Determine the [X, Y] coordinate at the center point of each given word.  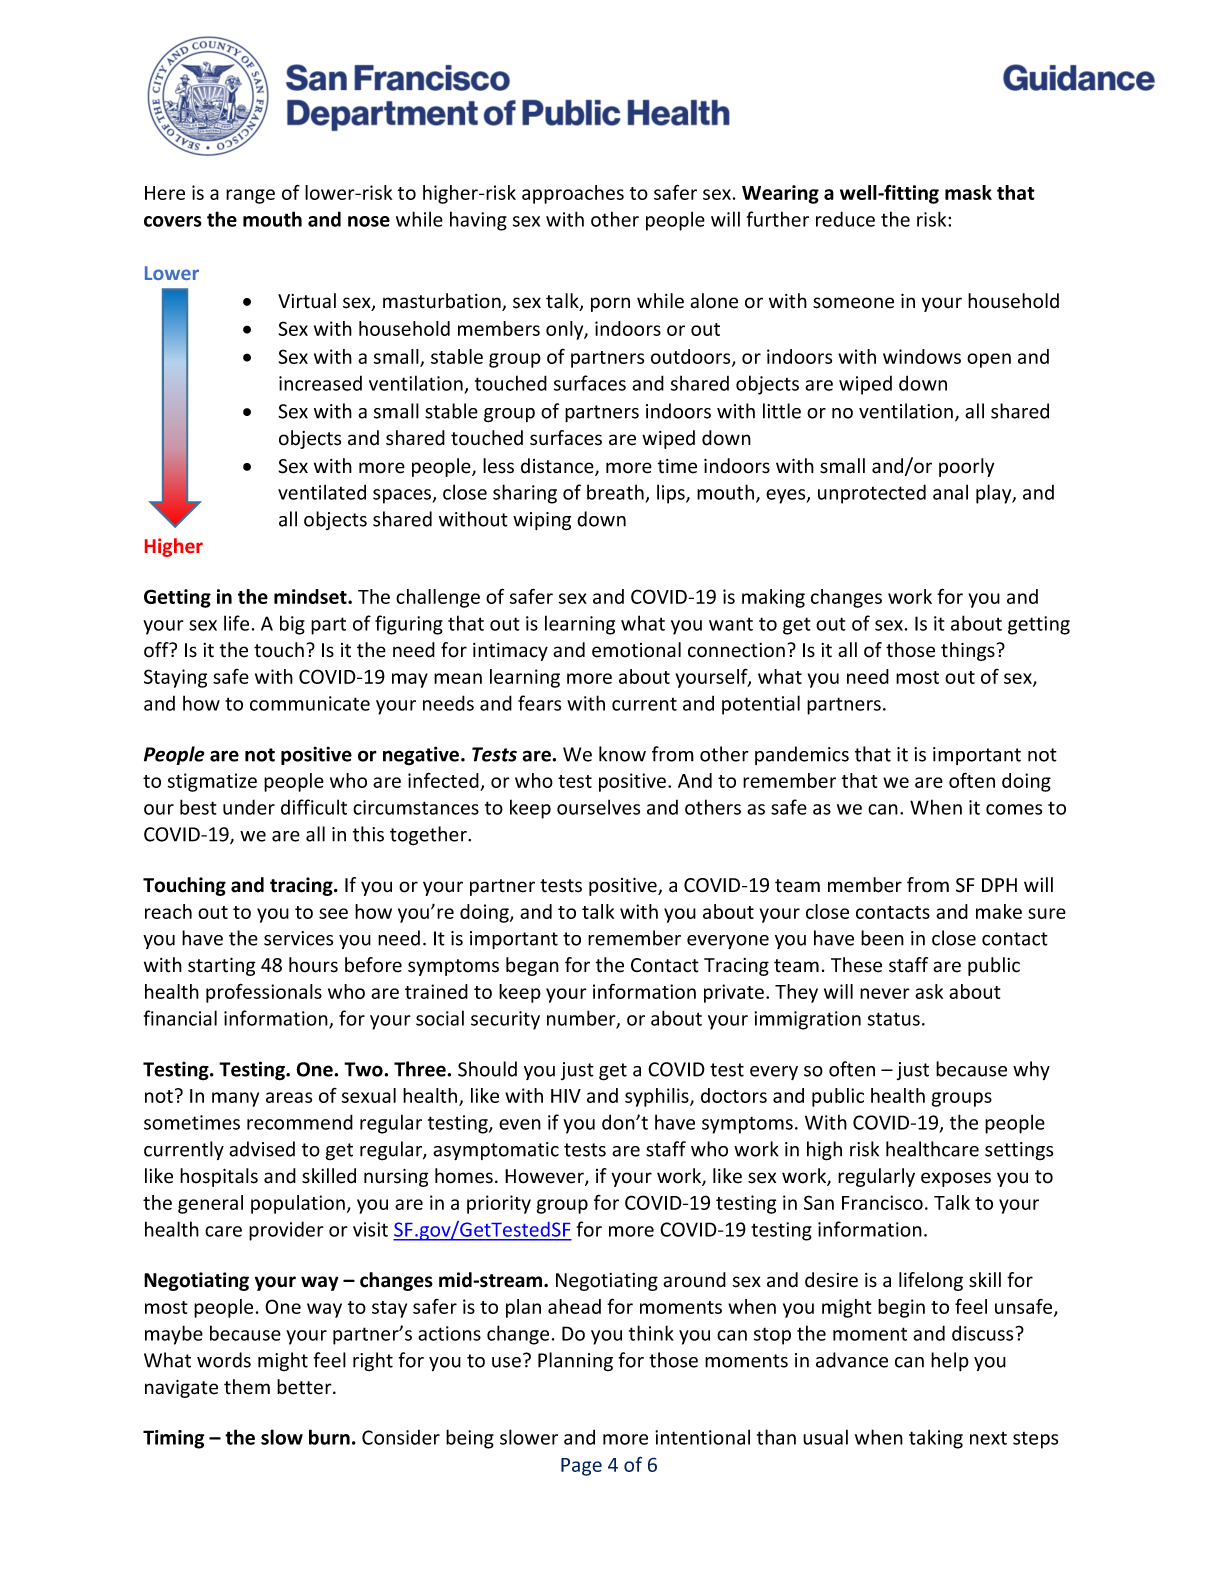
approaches [573, 194]
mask [968, 192]
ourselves [598, 807]
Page [581, 1467]
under [249, 807]
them [247, 1387]
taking [936, 1439]
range [250, 196]
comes [1014, 809]
